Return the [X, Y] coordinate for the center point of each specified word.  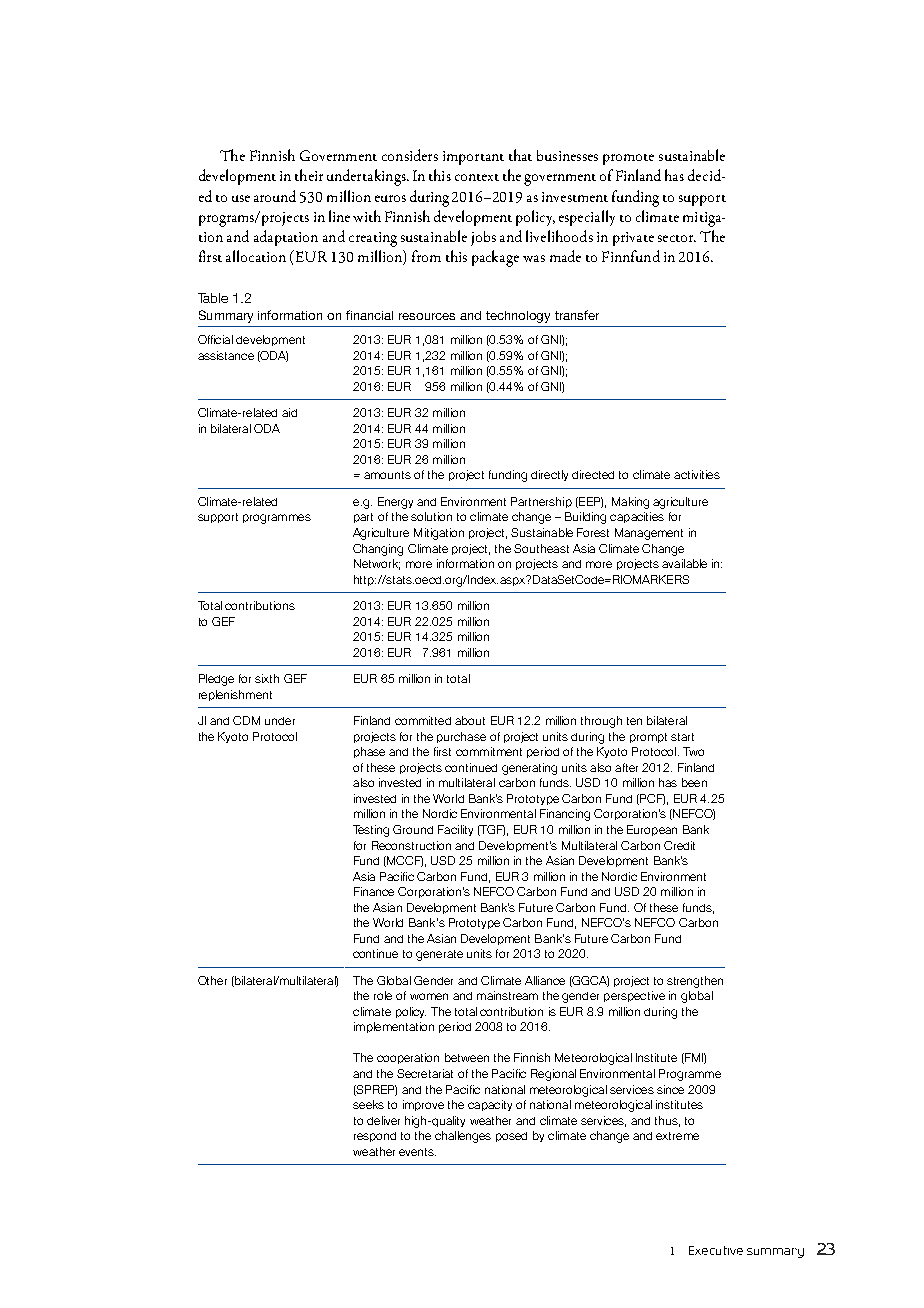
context [477, 177]
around [275, 196]
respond [375, 1137]
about [470, 720]
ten [634, 721]
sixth [267, 678]
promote [628, 159]
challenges [463, 1137]
